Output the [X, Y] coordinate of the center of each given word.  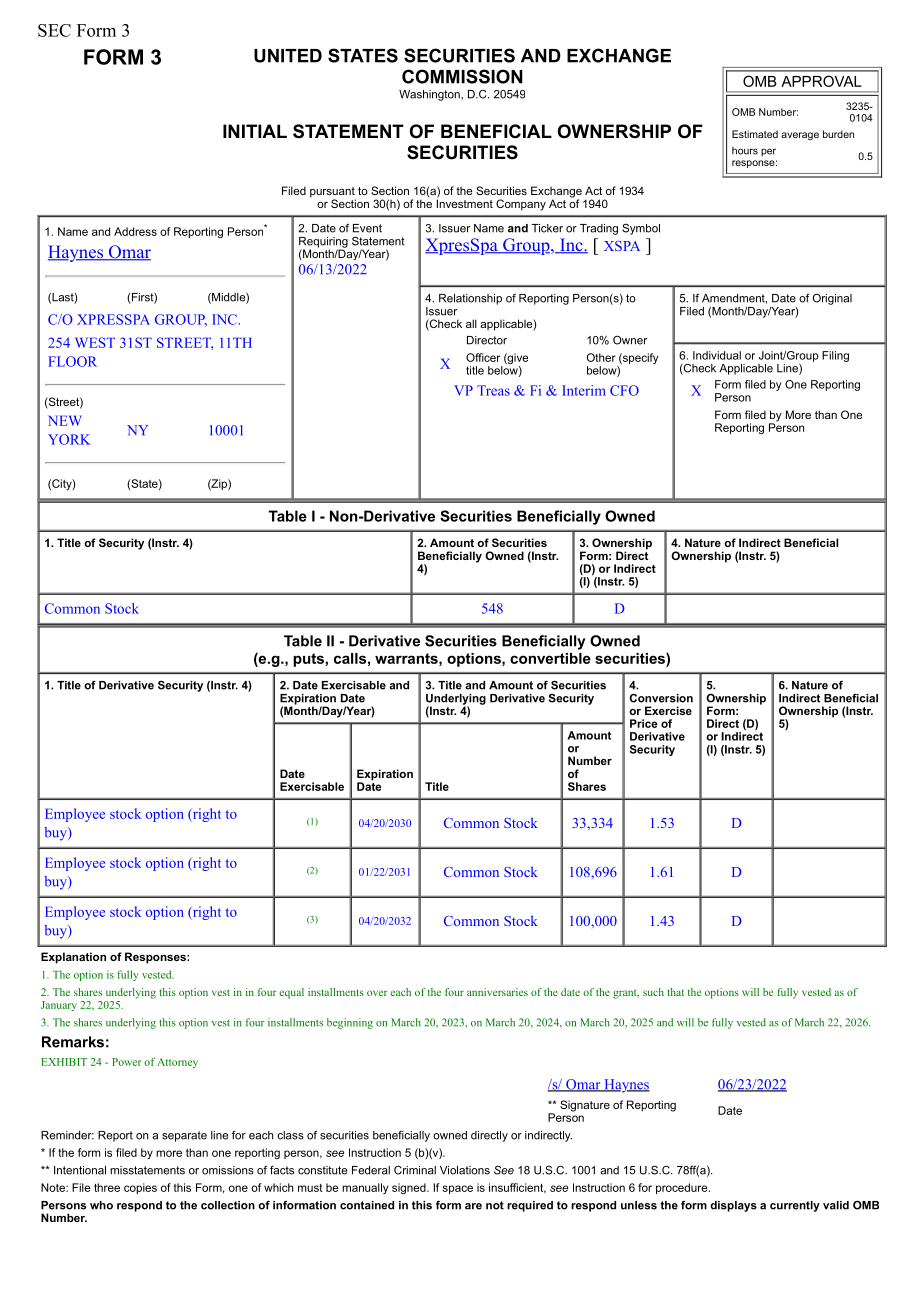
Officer [483, 357]
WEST [95, 342]
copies [140, 1188]
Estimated [755, 134]
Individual [717, 355]
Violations [465, 1170]
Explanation [73, 958]
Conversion [661, 698]
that [675, 992]
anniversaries [497, 992]
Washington [430, 95]
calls [350, 658]
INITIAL [255, 131]
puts [309, 660]
